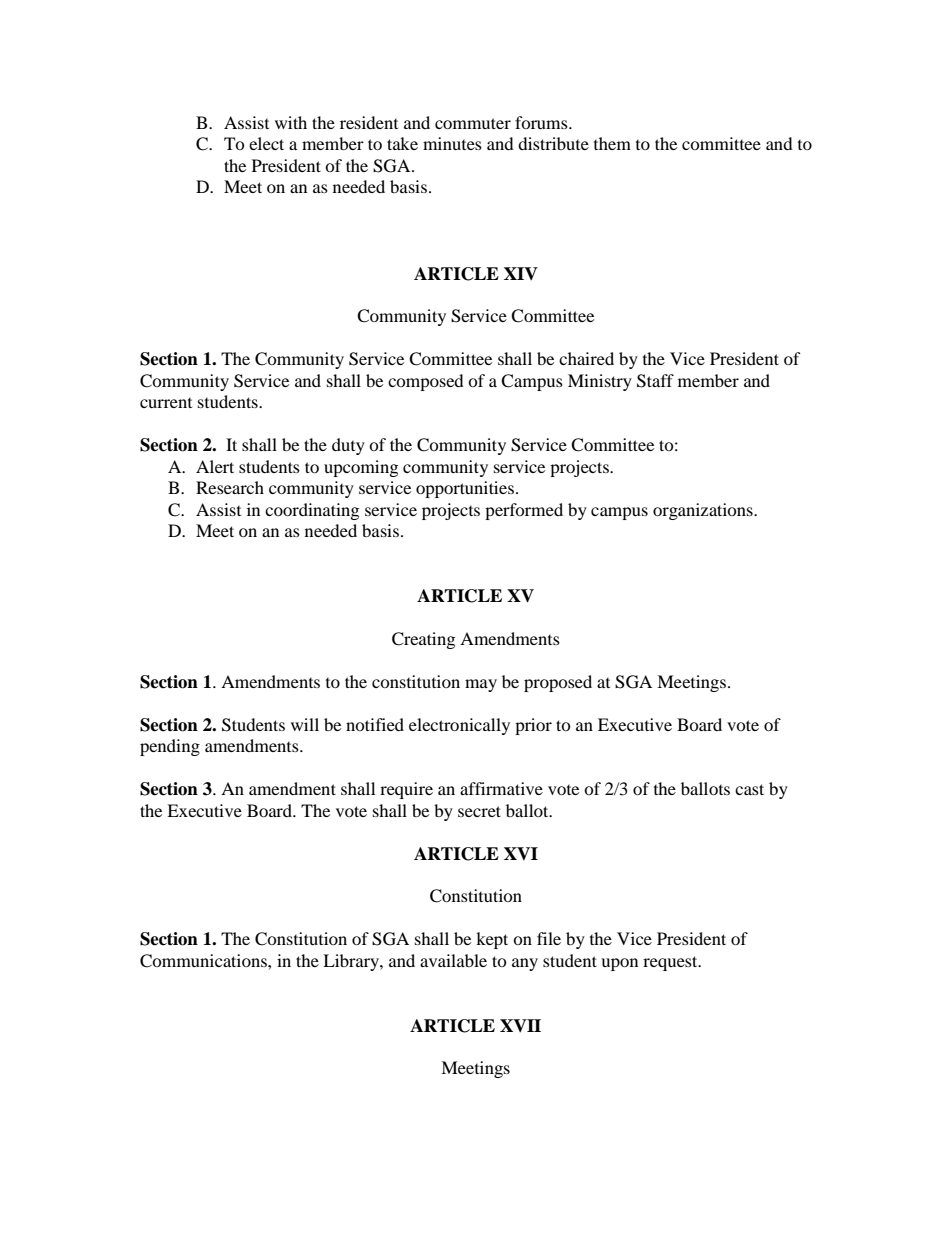 This image has height=1233, width=952. I want to click on with, so click(291, 122).
